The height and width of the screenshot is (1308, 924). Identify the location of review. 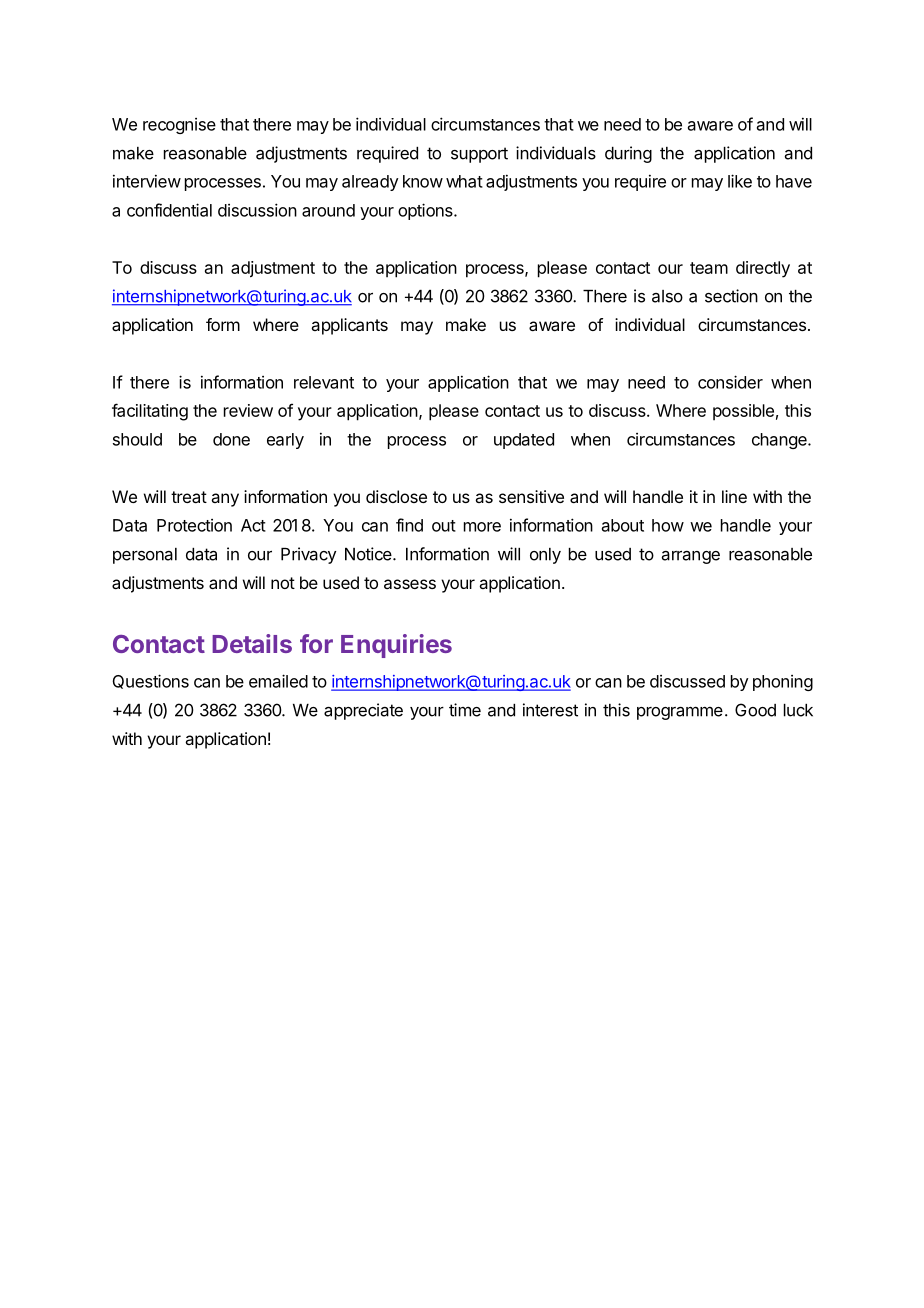
(248, 410).
